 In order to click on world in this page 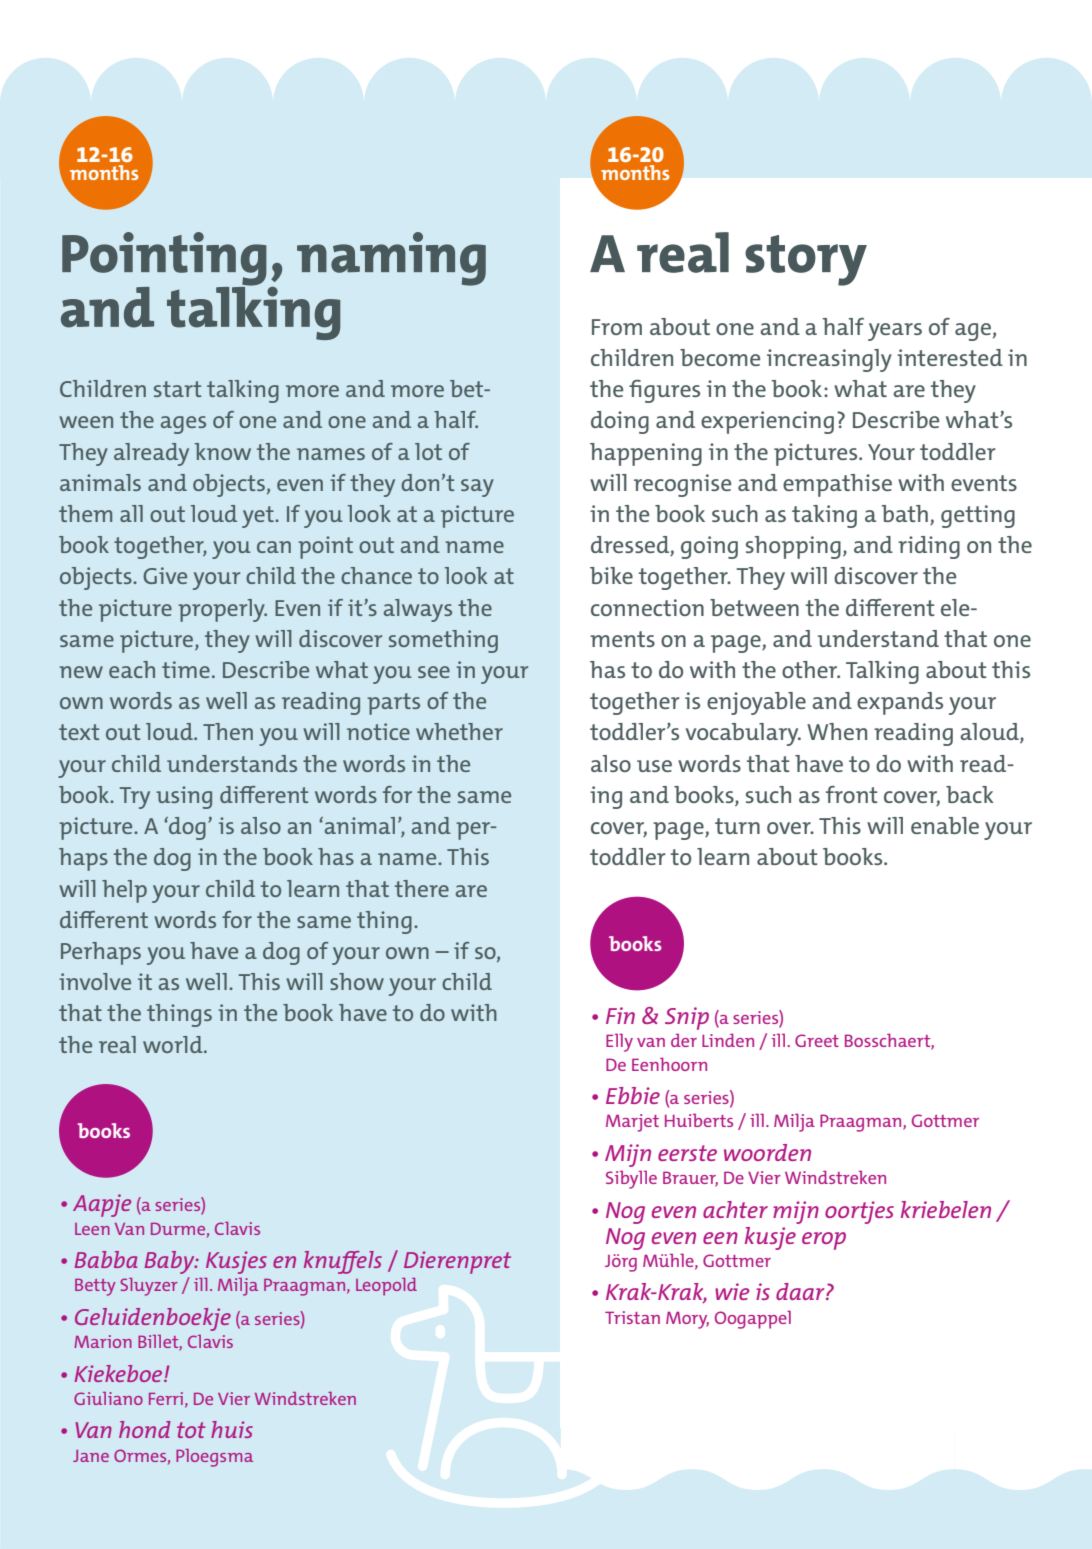, I will do `click(174, 1044)`.
